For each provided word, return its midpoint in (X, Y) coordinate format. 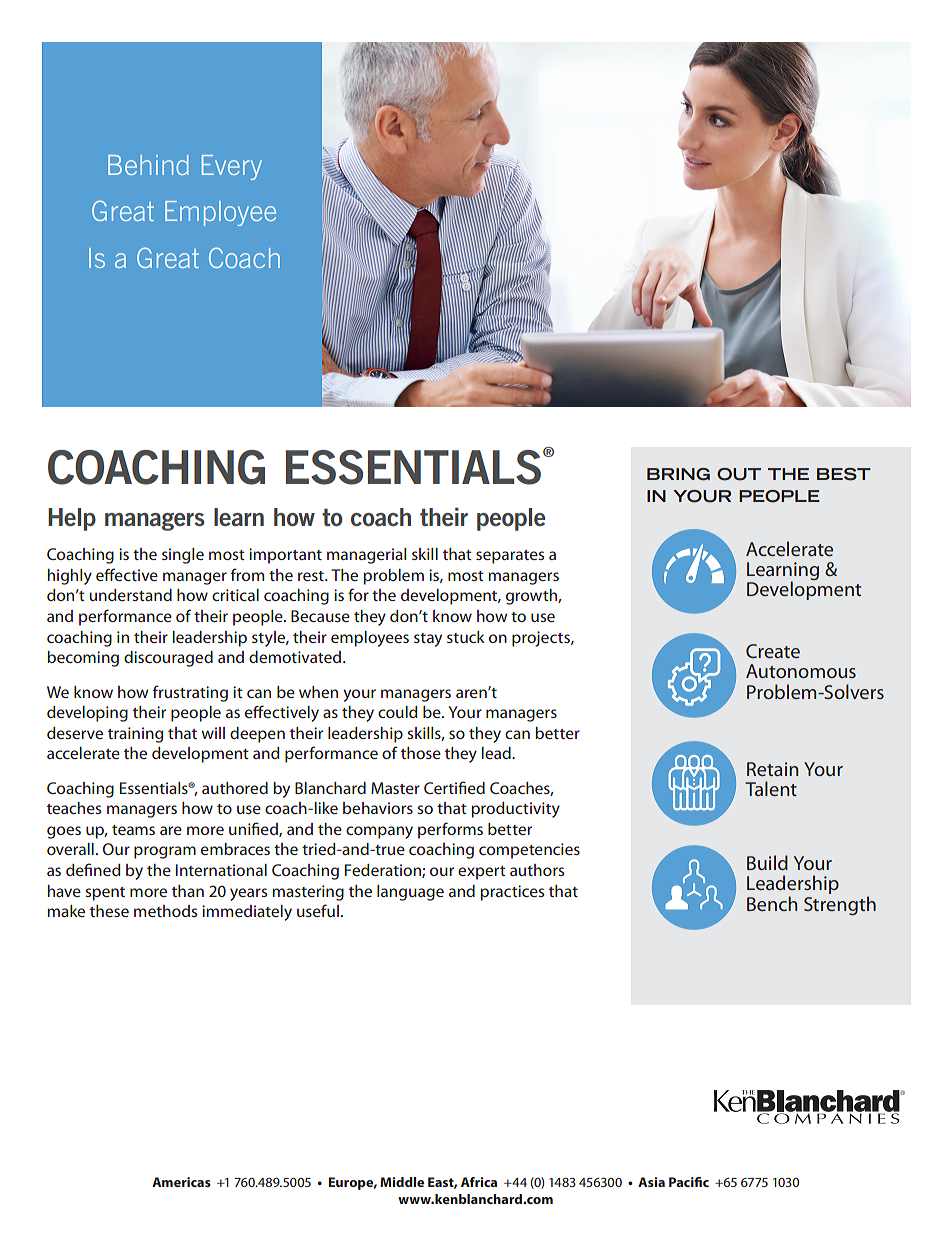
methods (165, 911)
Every (232, 167)
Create (773, 651)
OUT (739, 474)
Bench (772, 903)
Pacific (689, 1182)
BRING (678, 474)
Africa (479, 1182)
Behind (148, 165)
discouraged (168, 659)
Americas (181, 1182)
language (410, 893)
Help (72, 519)
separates (510, 557)
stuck (466, 637)
